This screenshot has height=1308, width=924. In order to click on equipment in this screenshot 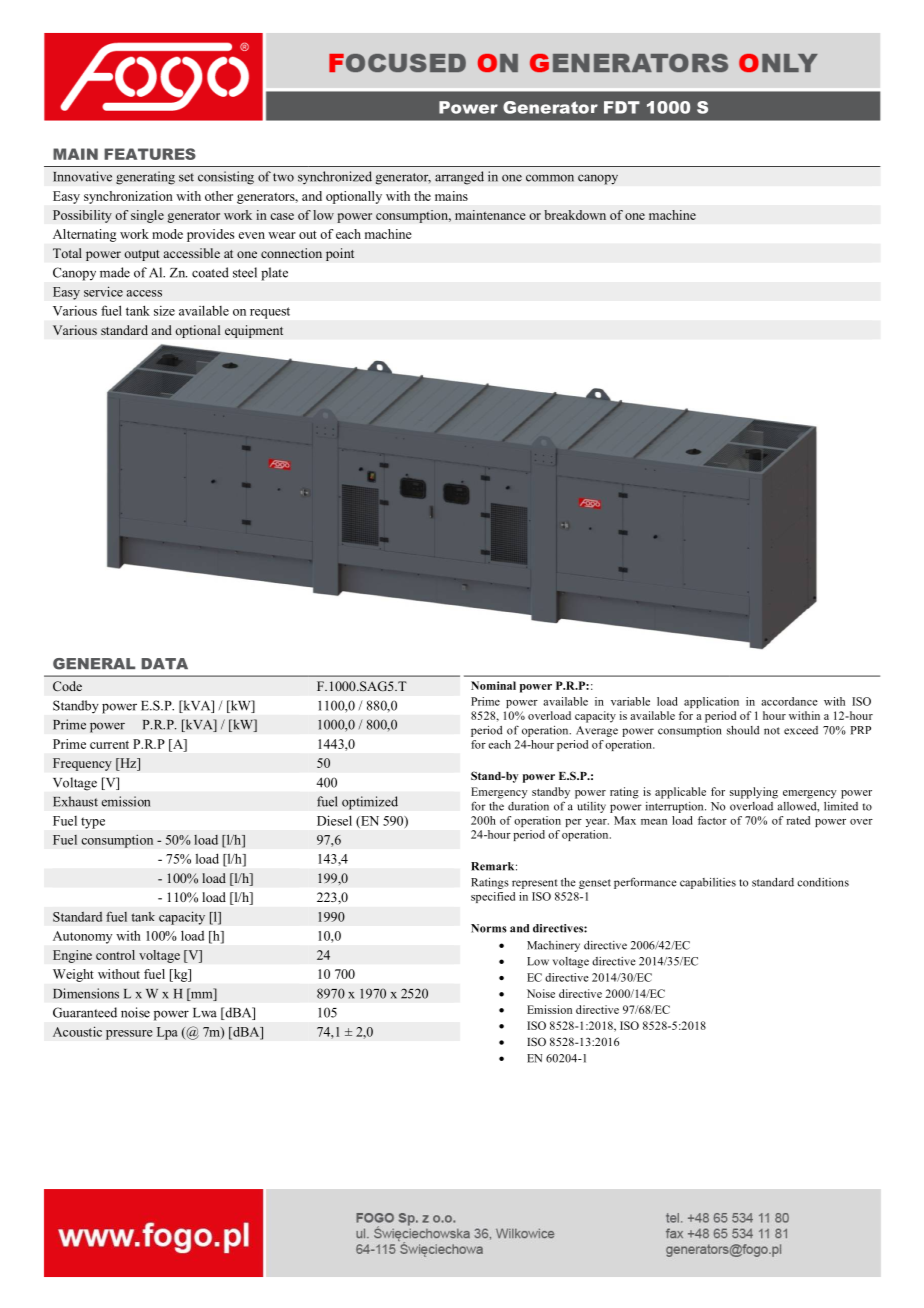, I will do `click(254, 331)`.
